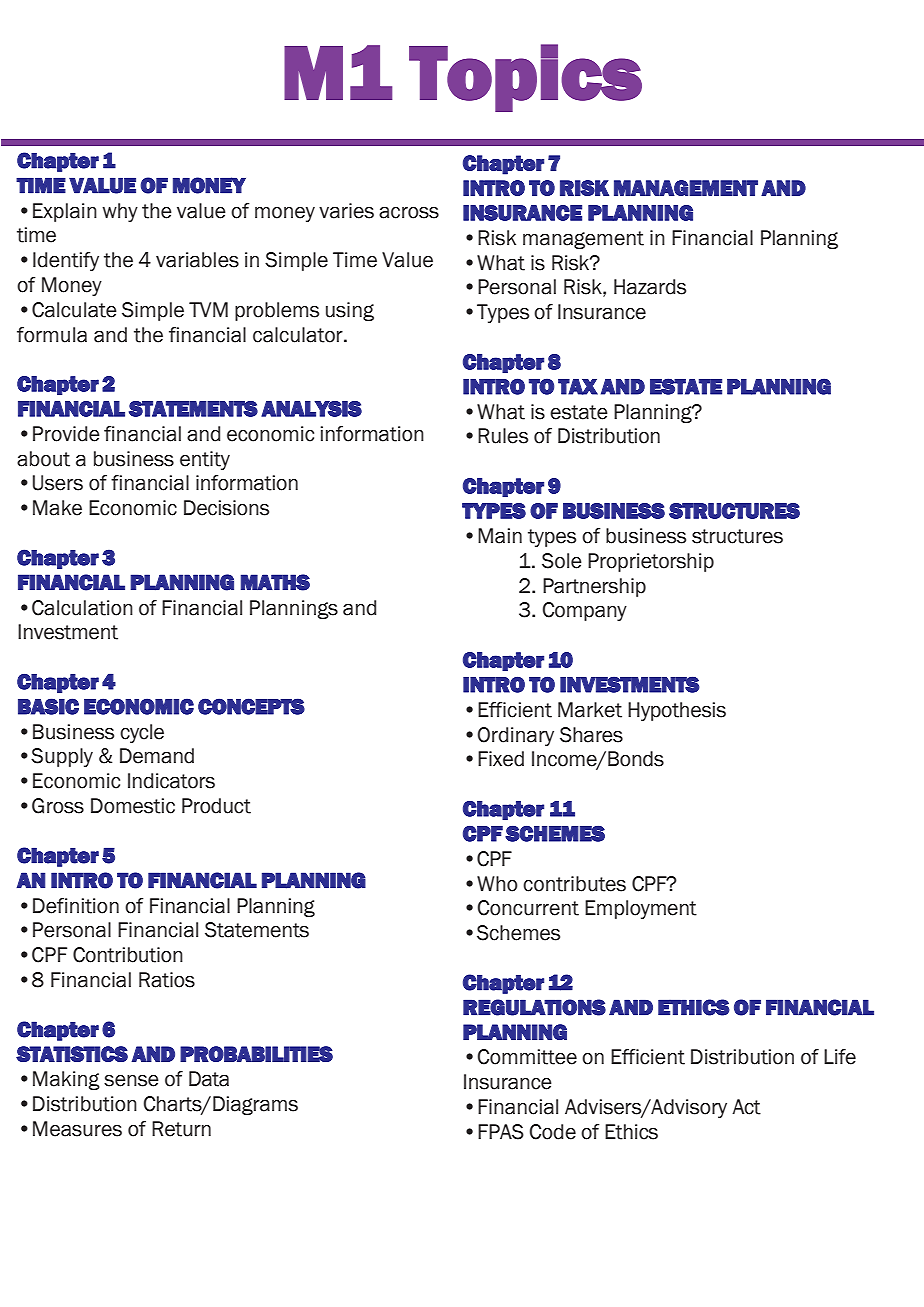 The height and width of the screenshot is (1307, 924). I want to click on Topics, so click(525, 78).
